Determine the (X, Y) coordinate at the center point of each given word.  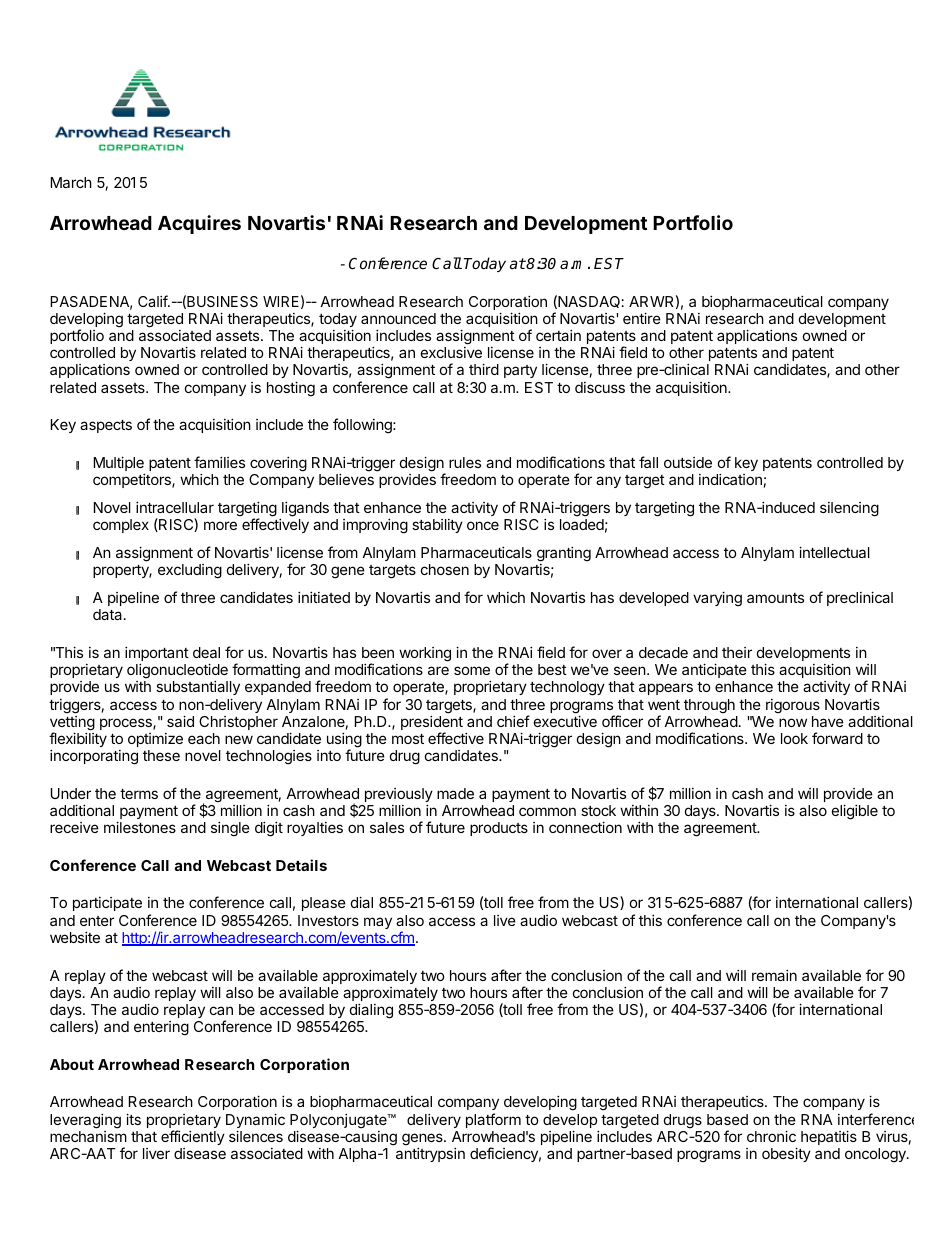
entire (642, 318)
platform (493, 1120)
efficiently (193, 1137)
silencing (849, 509)
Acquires (199, 224)
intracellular (175, 507)
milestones (140, 827)
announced (398, 318)
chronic (771, 1136)
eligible (855, 812)
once (483, 525)
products (499, 829)
